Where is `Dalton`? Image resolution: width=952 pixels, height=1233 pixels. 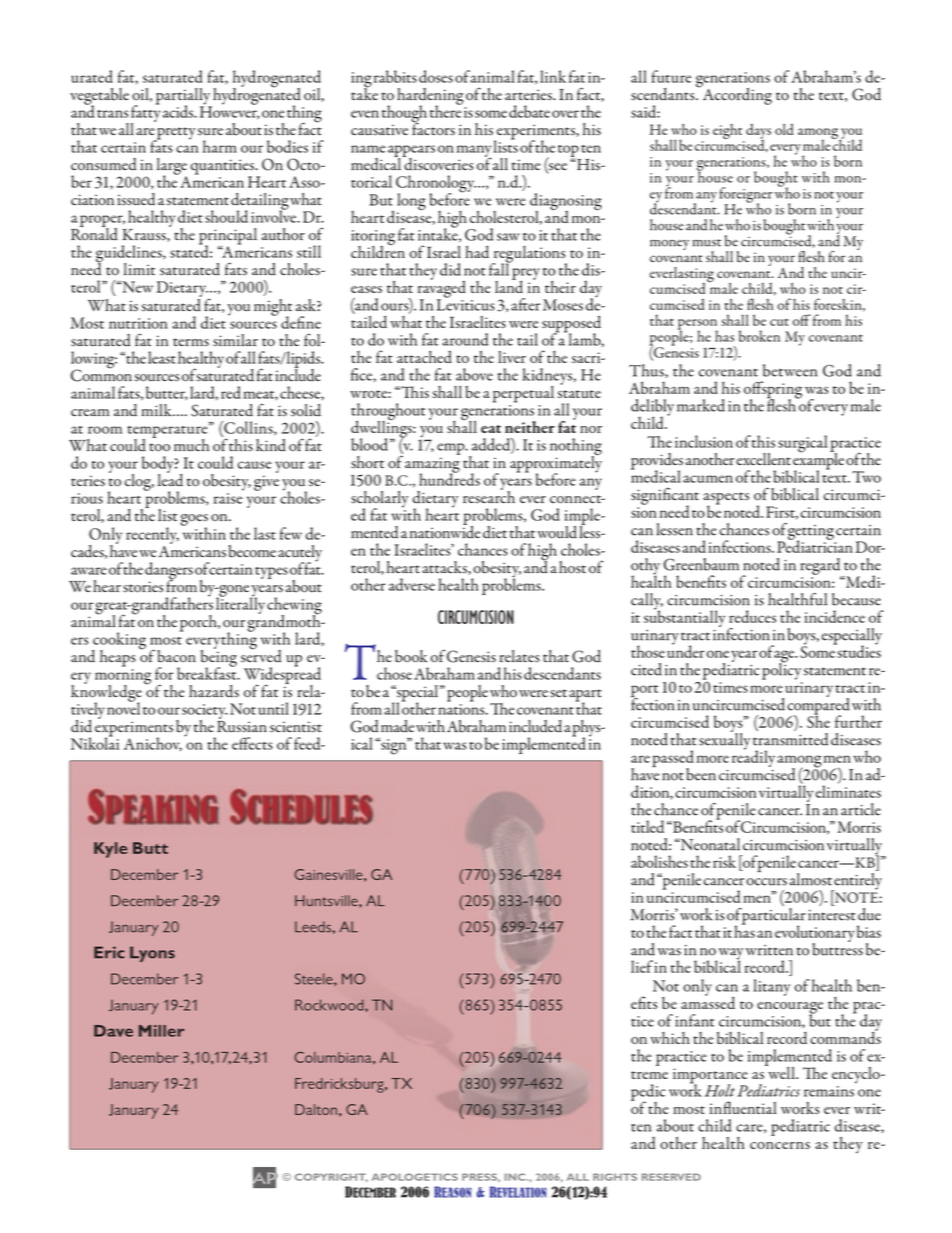 Dalton is located at coordinates (316, 1109).
